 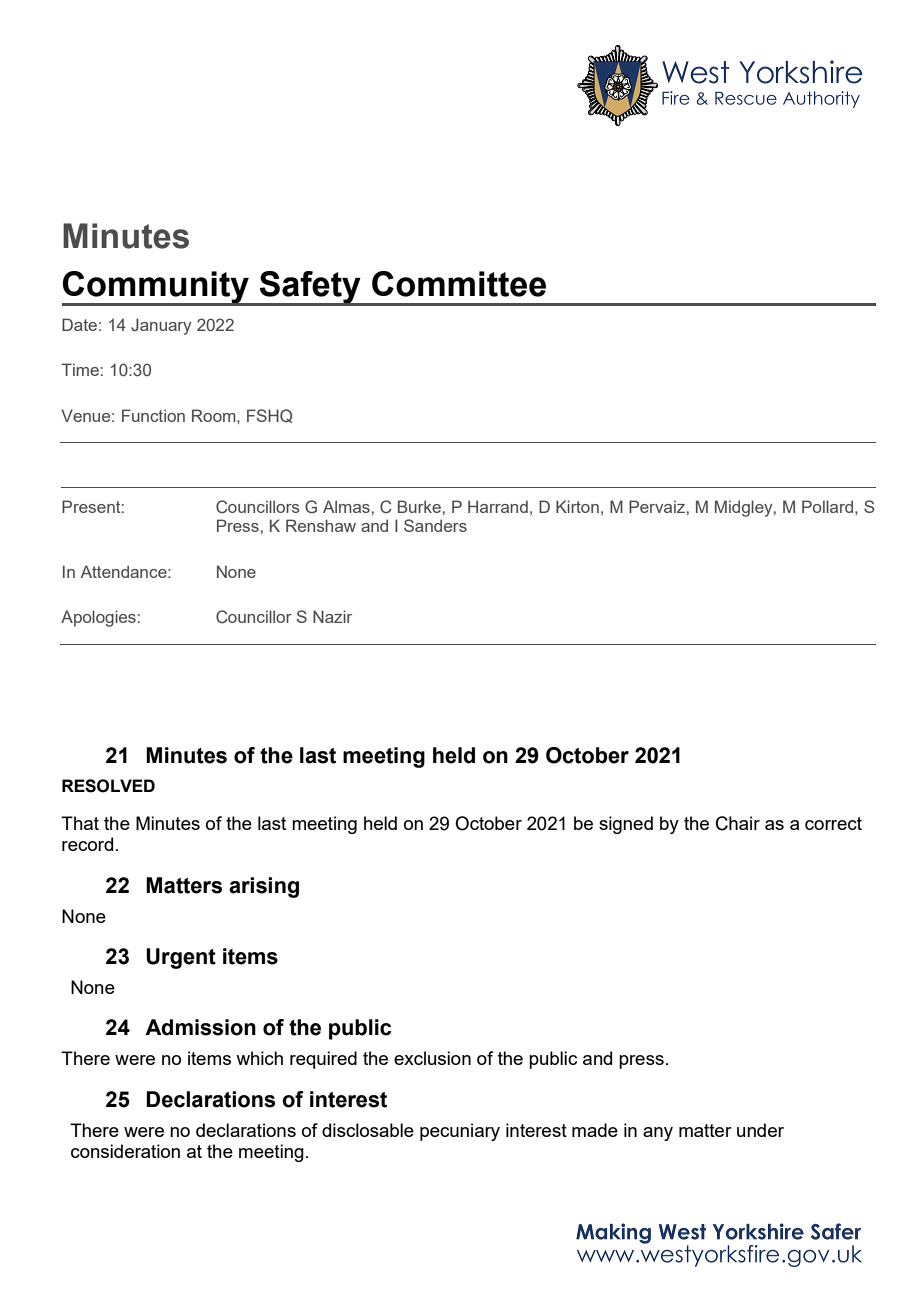 I want to click on consideration, so click(x=125, y=1151).
